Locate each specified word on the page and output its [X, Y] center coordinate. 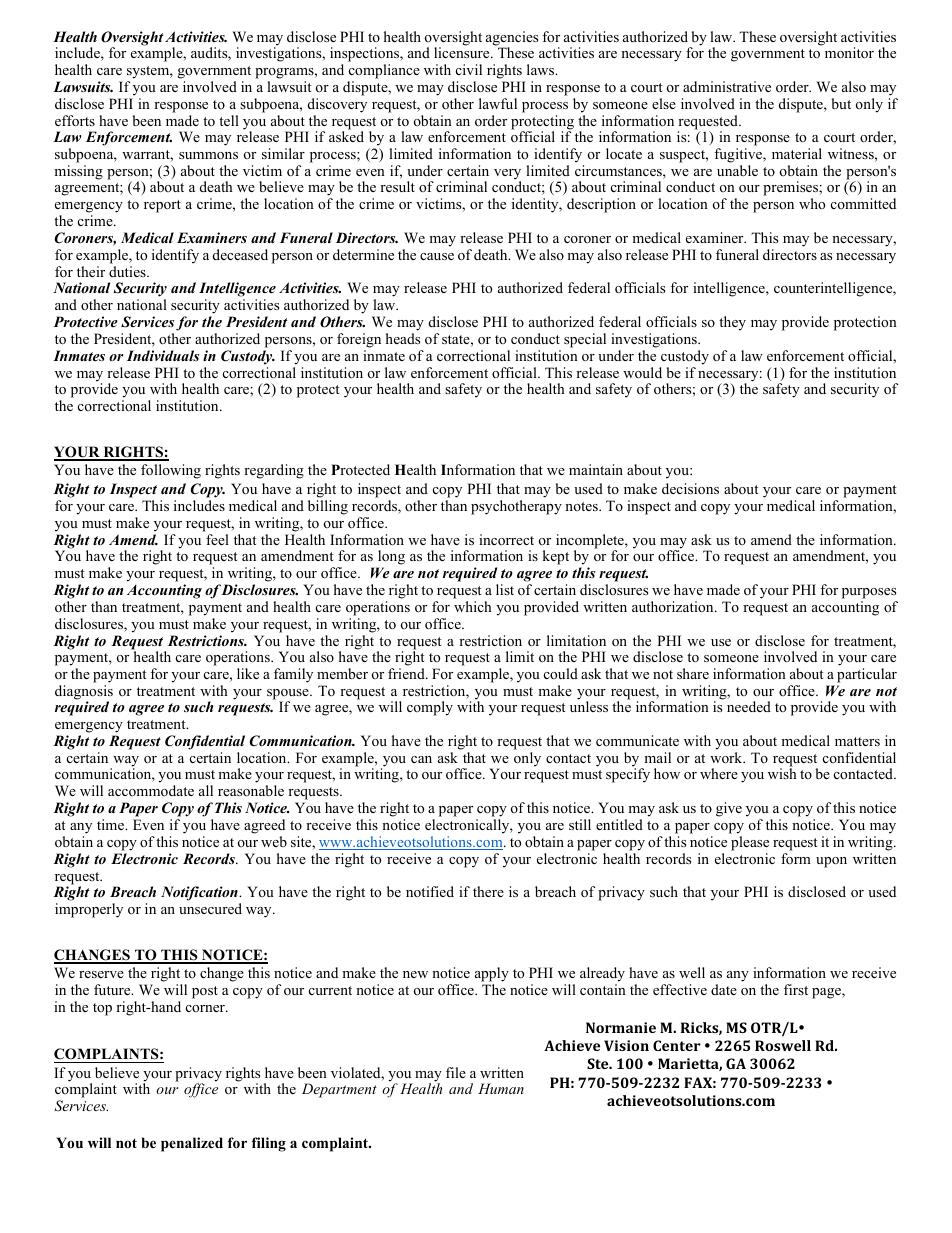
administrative [727, 86]
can [421, 759]
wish [782, 773]
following [171, 471]
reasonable [251, 790]
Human [501, 1088]
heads [403, 338]
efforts [75, 120]
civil [469, 69]
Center [676, 1045]
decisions [690, 488]
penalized [192, 1144]
